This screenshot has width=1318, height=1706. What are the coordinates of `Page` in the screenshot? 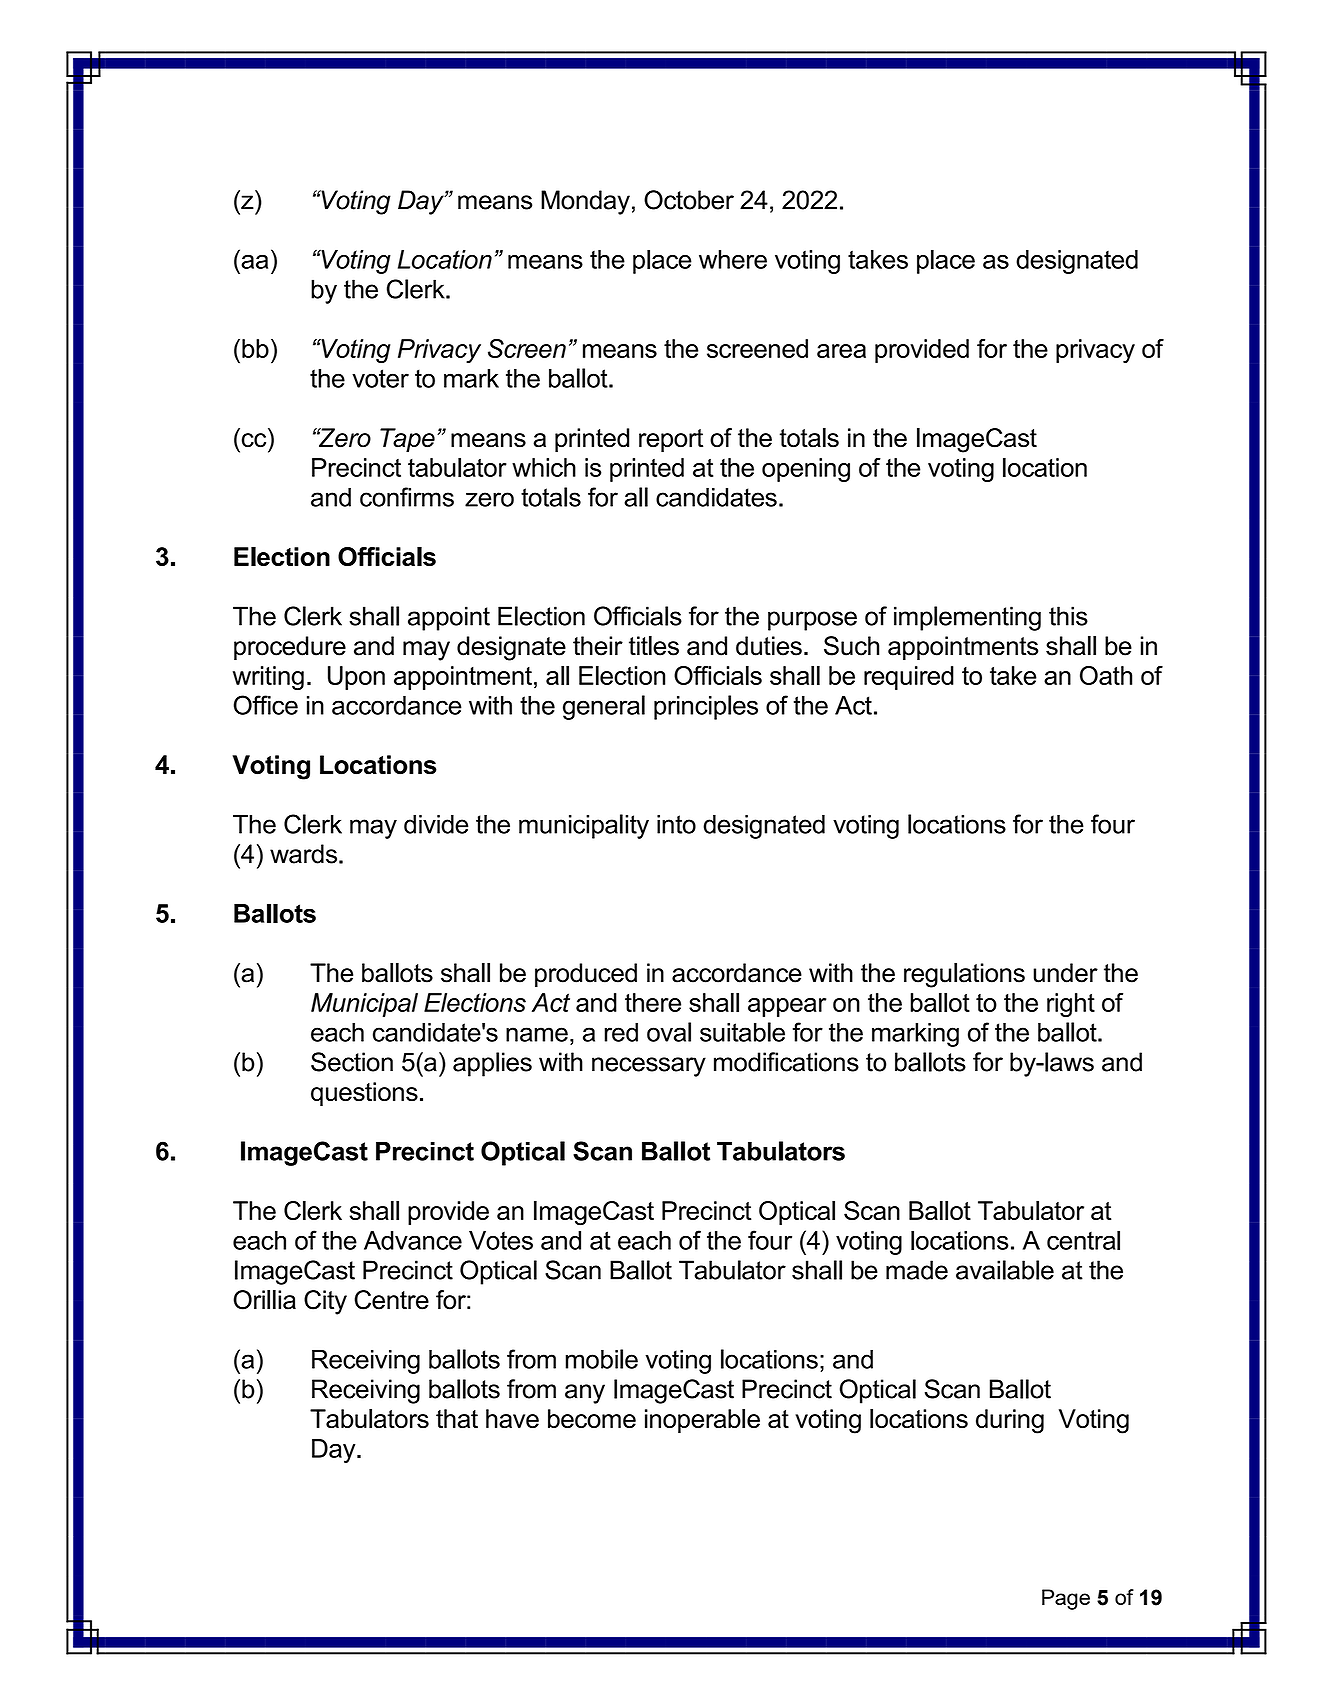 It's located at (1066, 1599).
